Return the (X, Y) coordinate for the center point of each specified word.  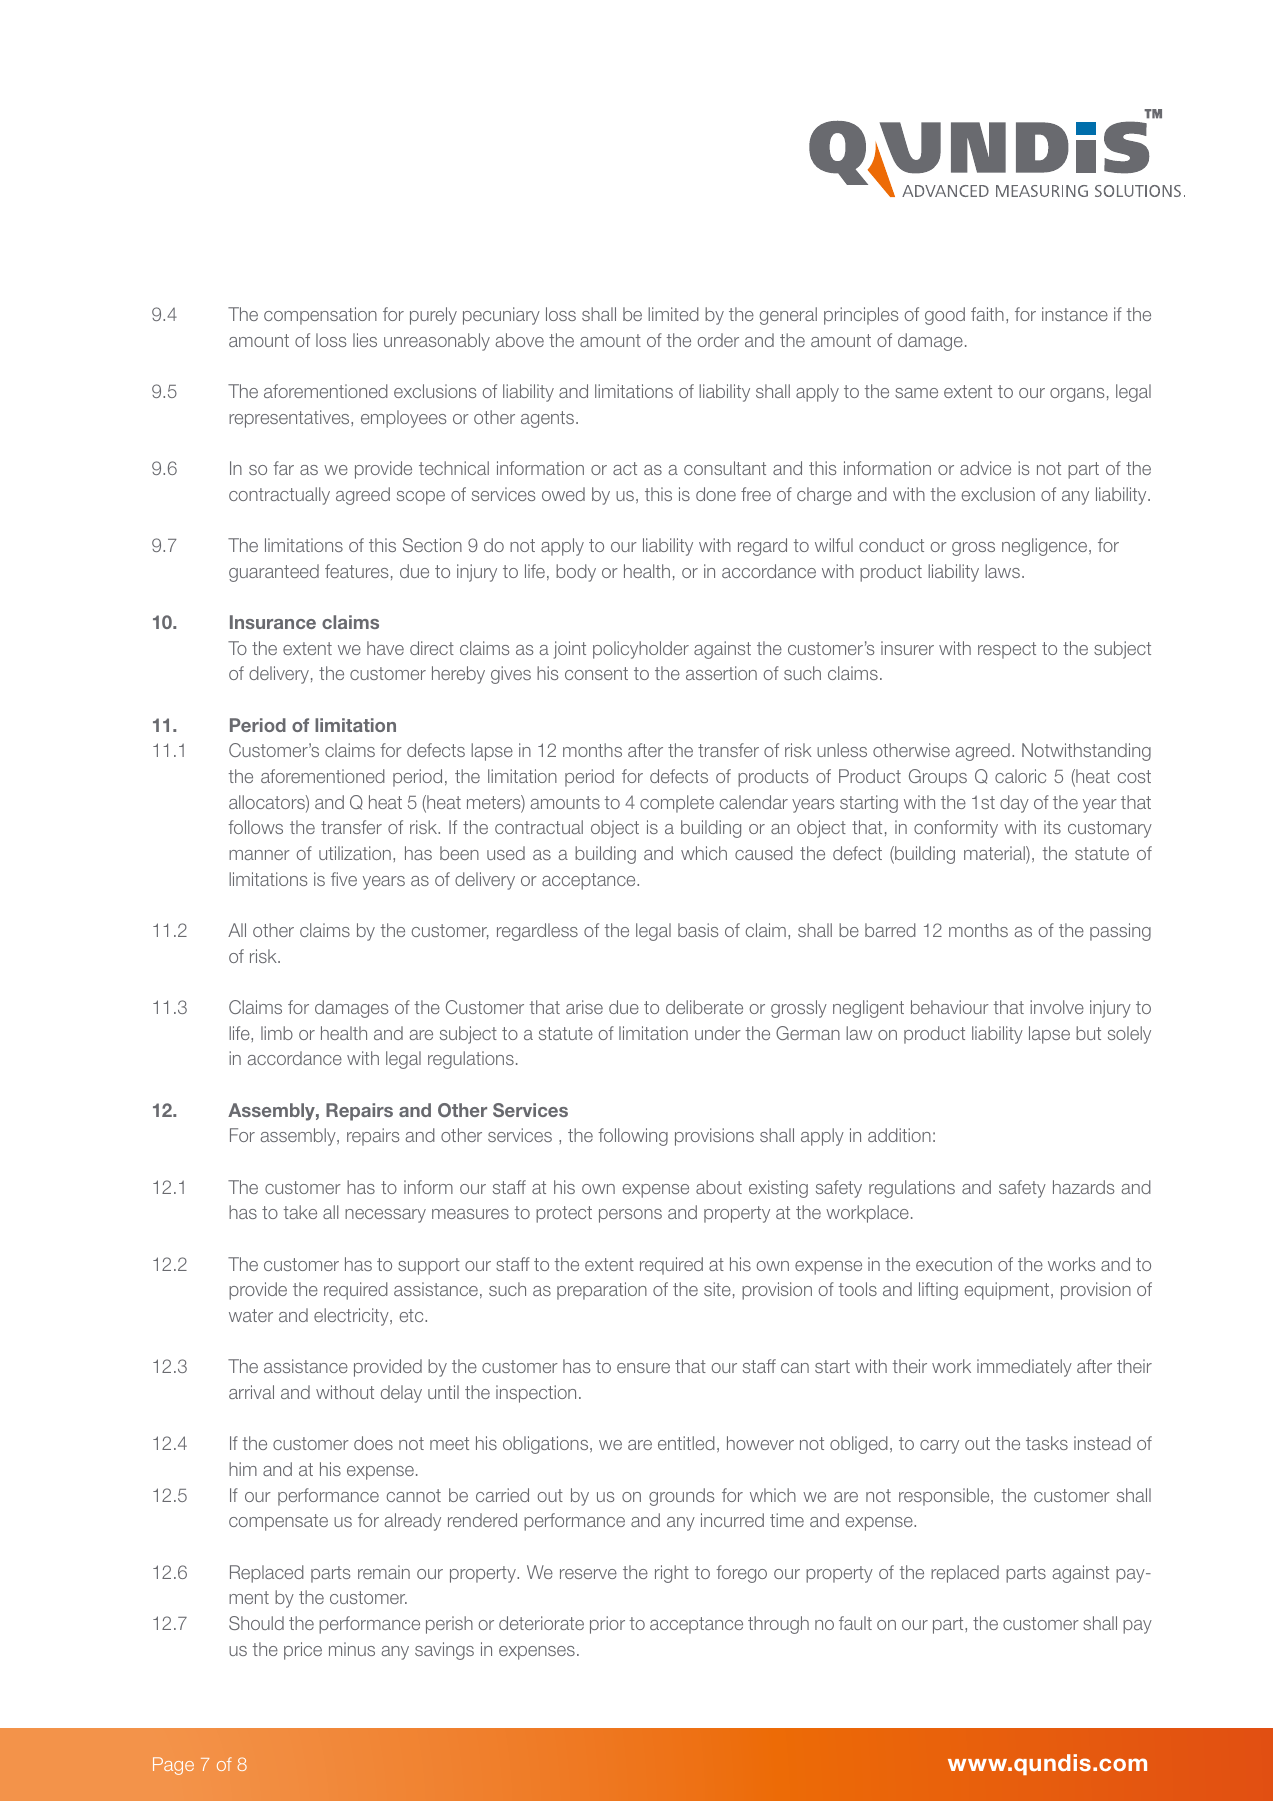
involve (1057, 1007)
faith (987, 314)
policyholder (641, 650)
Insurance (273, 622)
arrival (251, 1392)
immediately (1024, 1368)
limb (277, 1033)
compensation (320, 316)
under (718, 1033)
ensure (643, 1368)
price (303, 1651)
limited (673, 314)
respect (1007, 650)
